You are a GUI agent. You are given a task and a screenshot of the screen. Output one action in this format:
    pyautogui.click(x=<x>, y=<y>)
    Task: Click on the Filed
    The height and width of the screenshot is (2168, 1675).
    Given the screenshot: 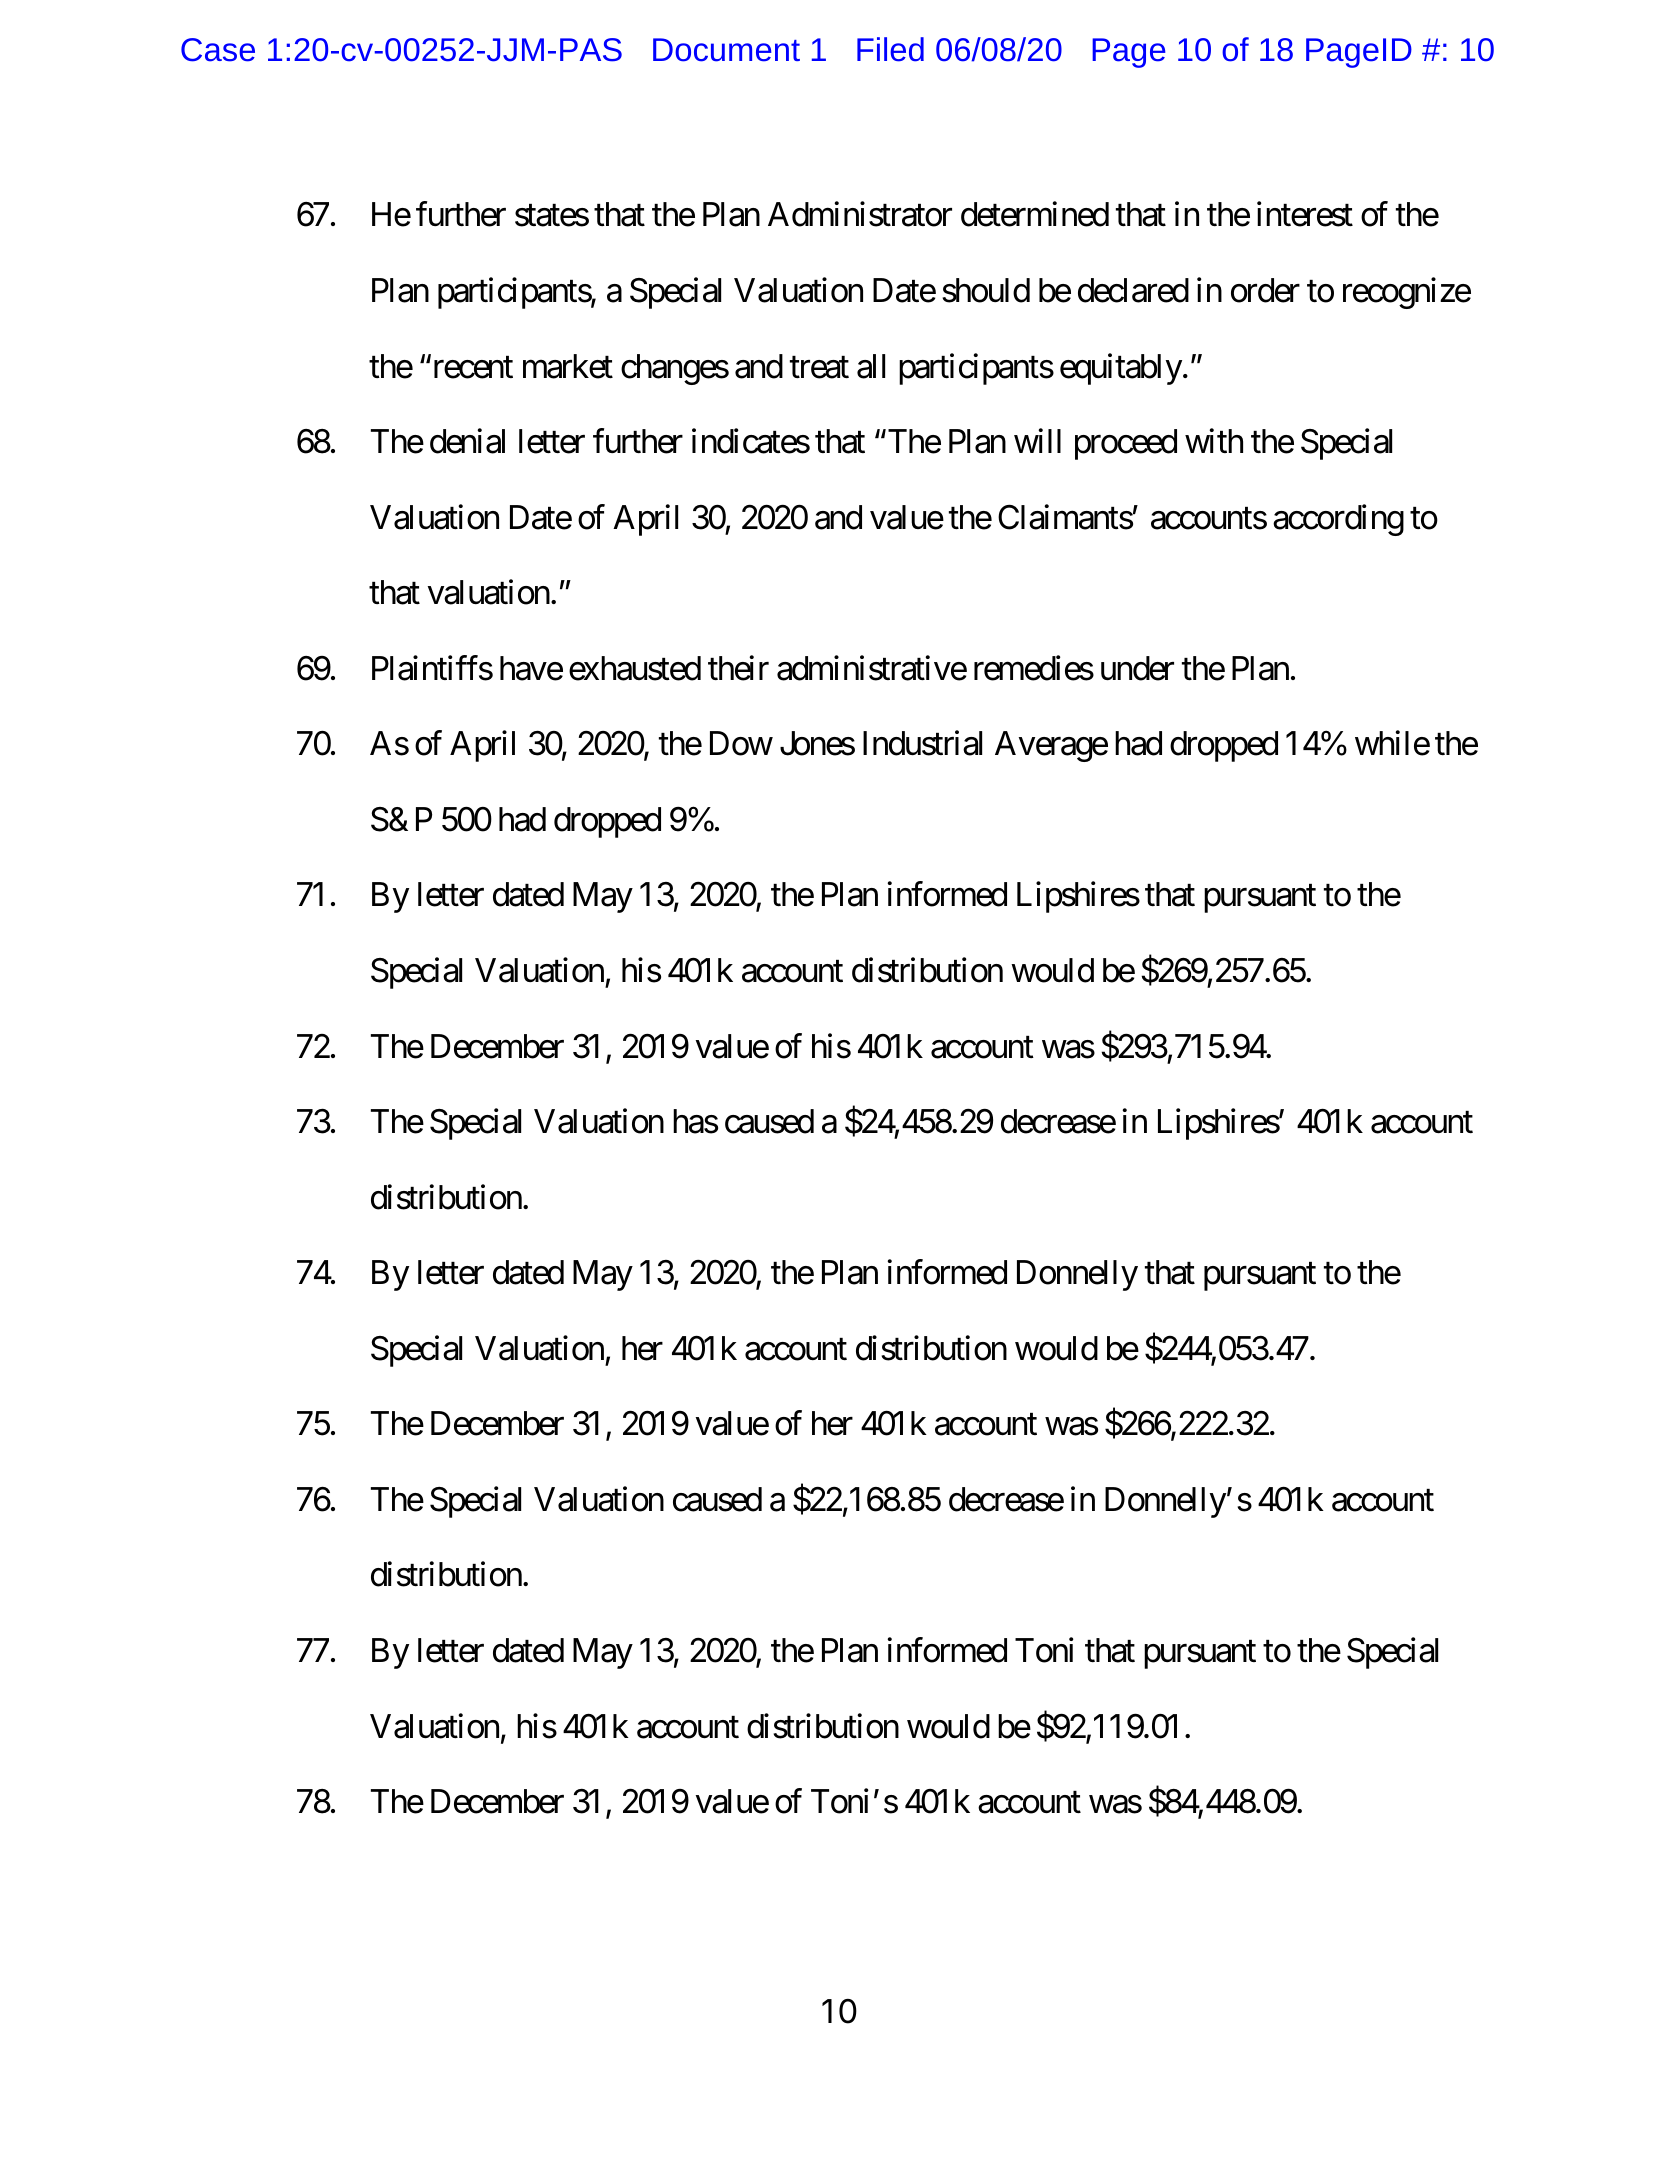 What is the action you would take?
    pyautogui.click(x=890, y=49)
